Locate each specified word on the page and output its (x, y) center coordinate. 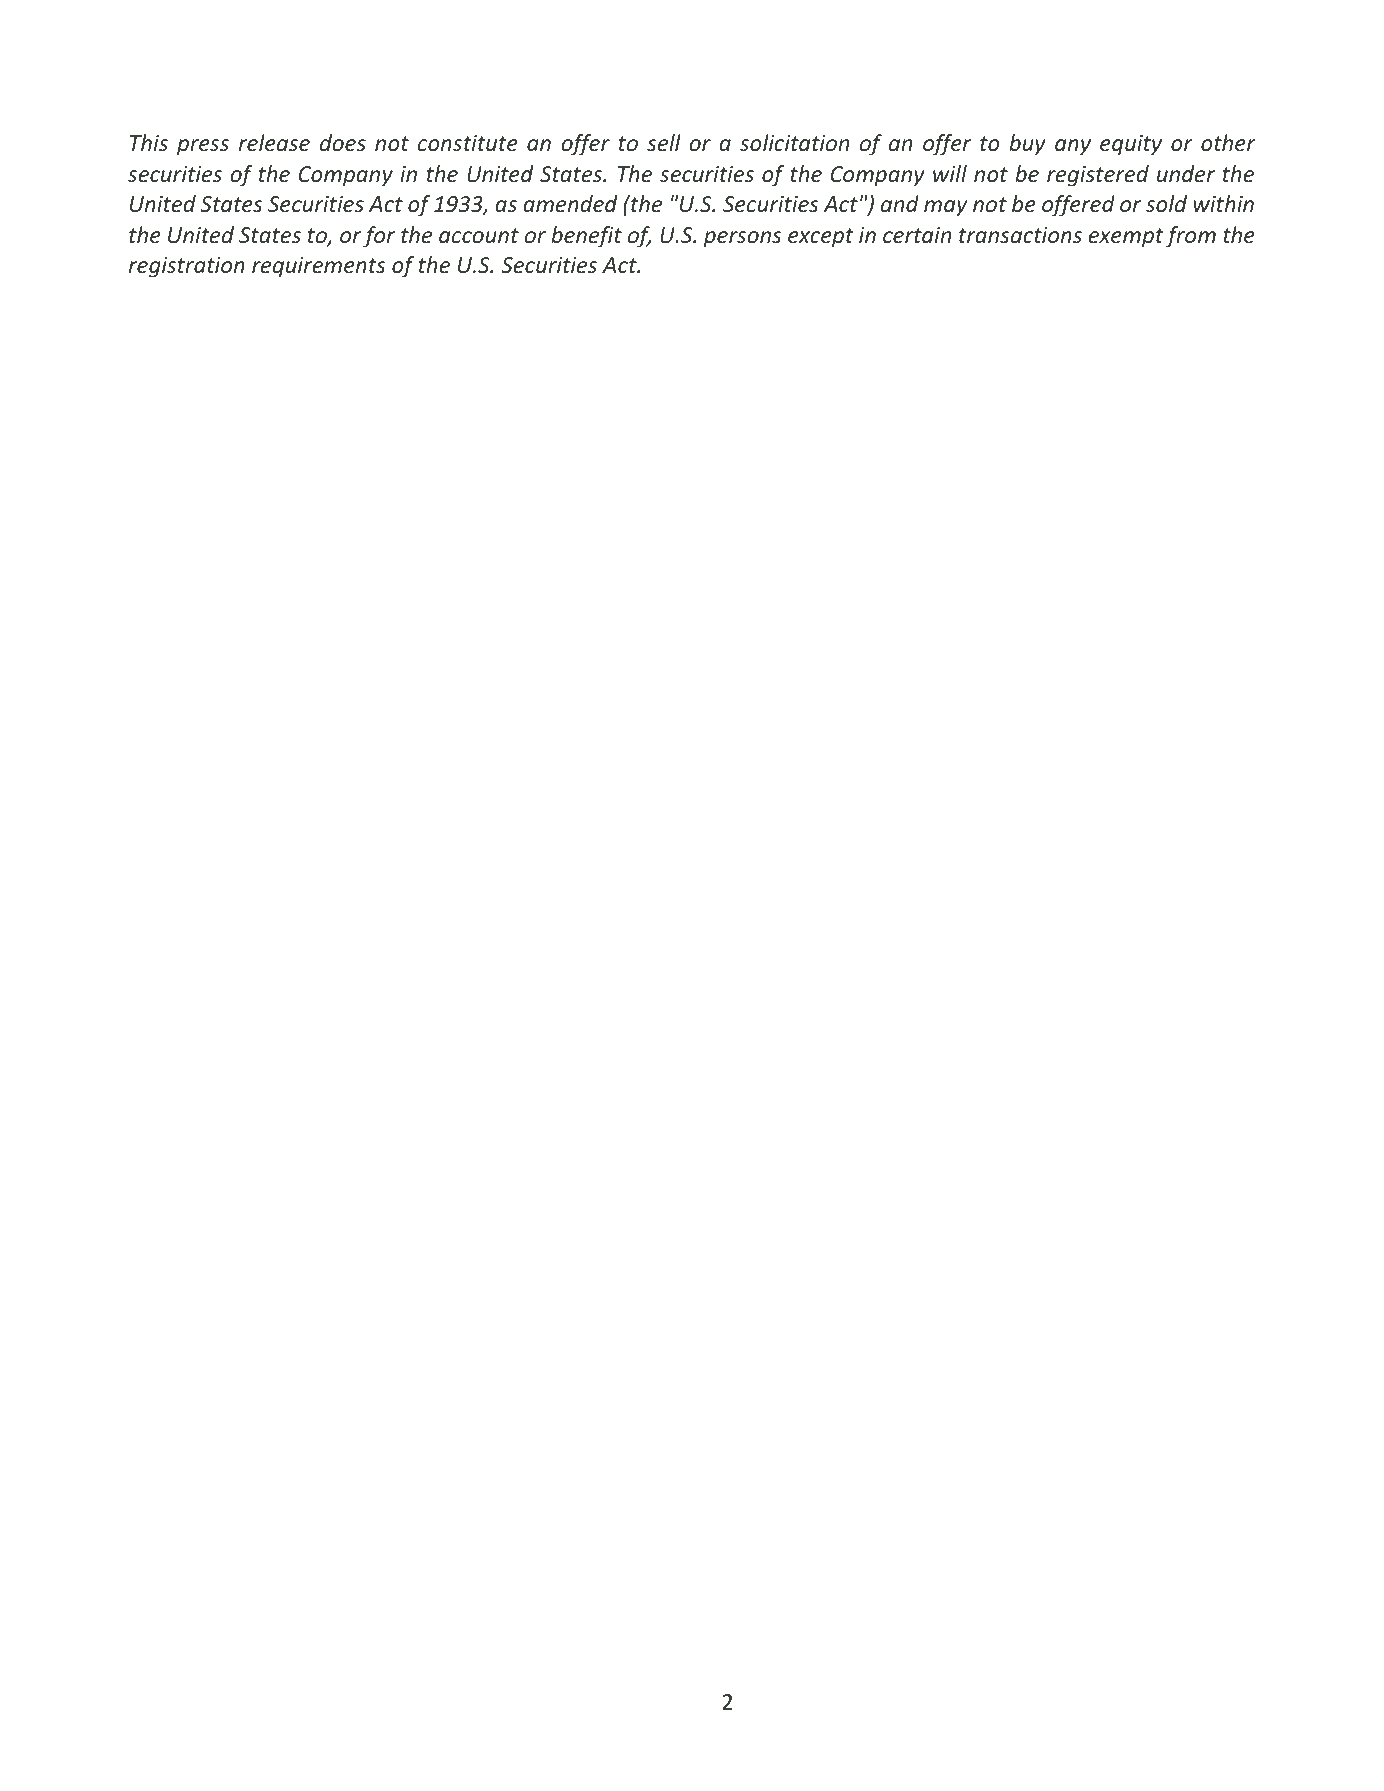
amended (570, 203)
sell (664, 142)
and (900, 203)
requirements (319, 267)
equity (1131, 145)
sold (1166, 203)
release (274, 143)
